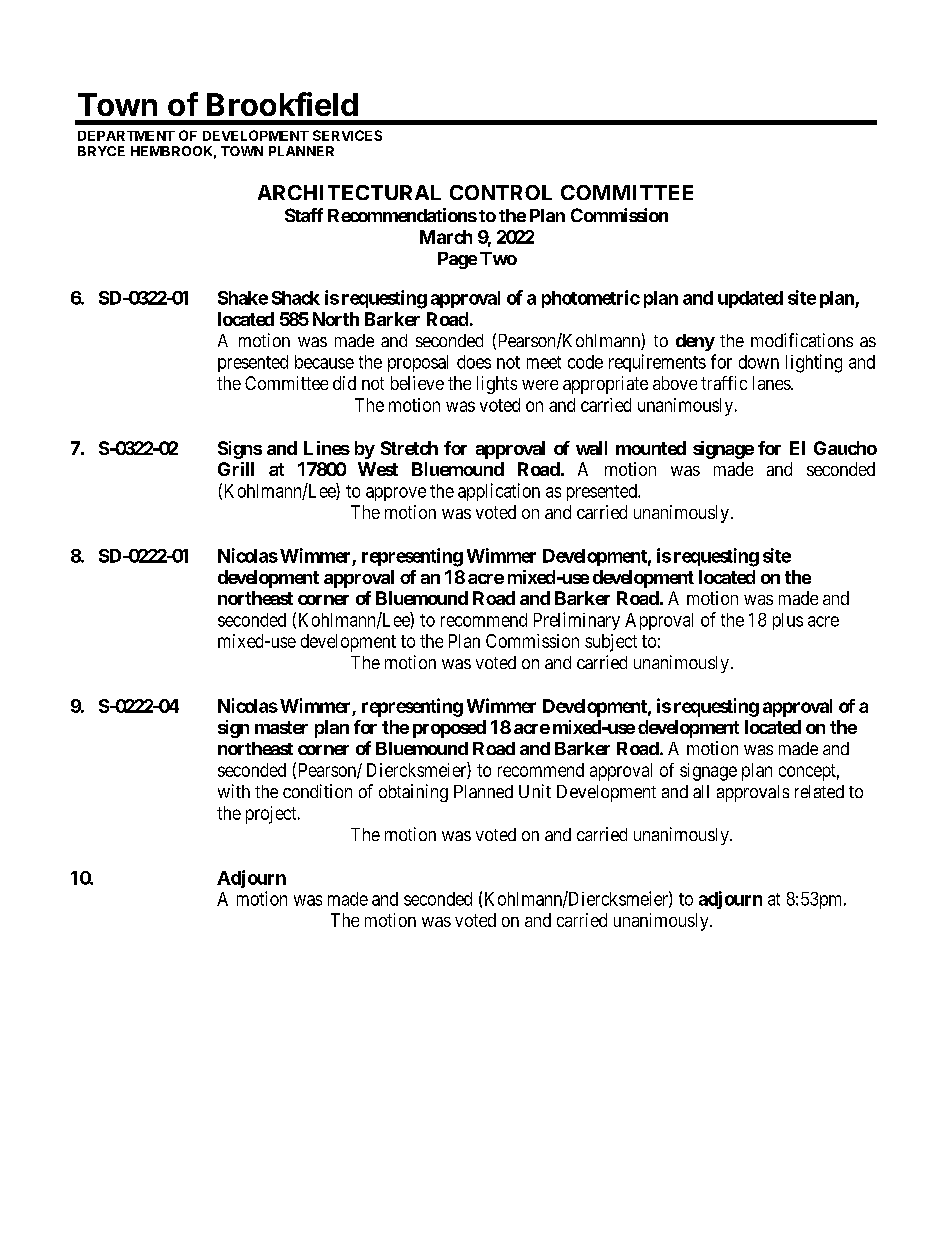  Describe the element at coordinates (409, 448) in the screenshot. I see `Stretch` at that location.
